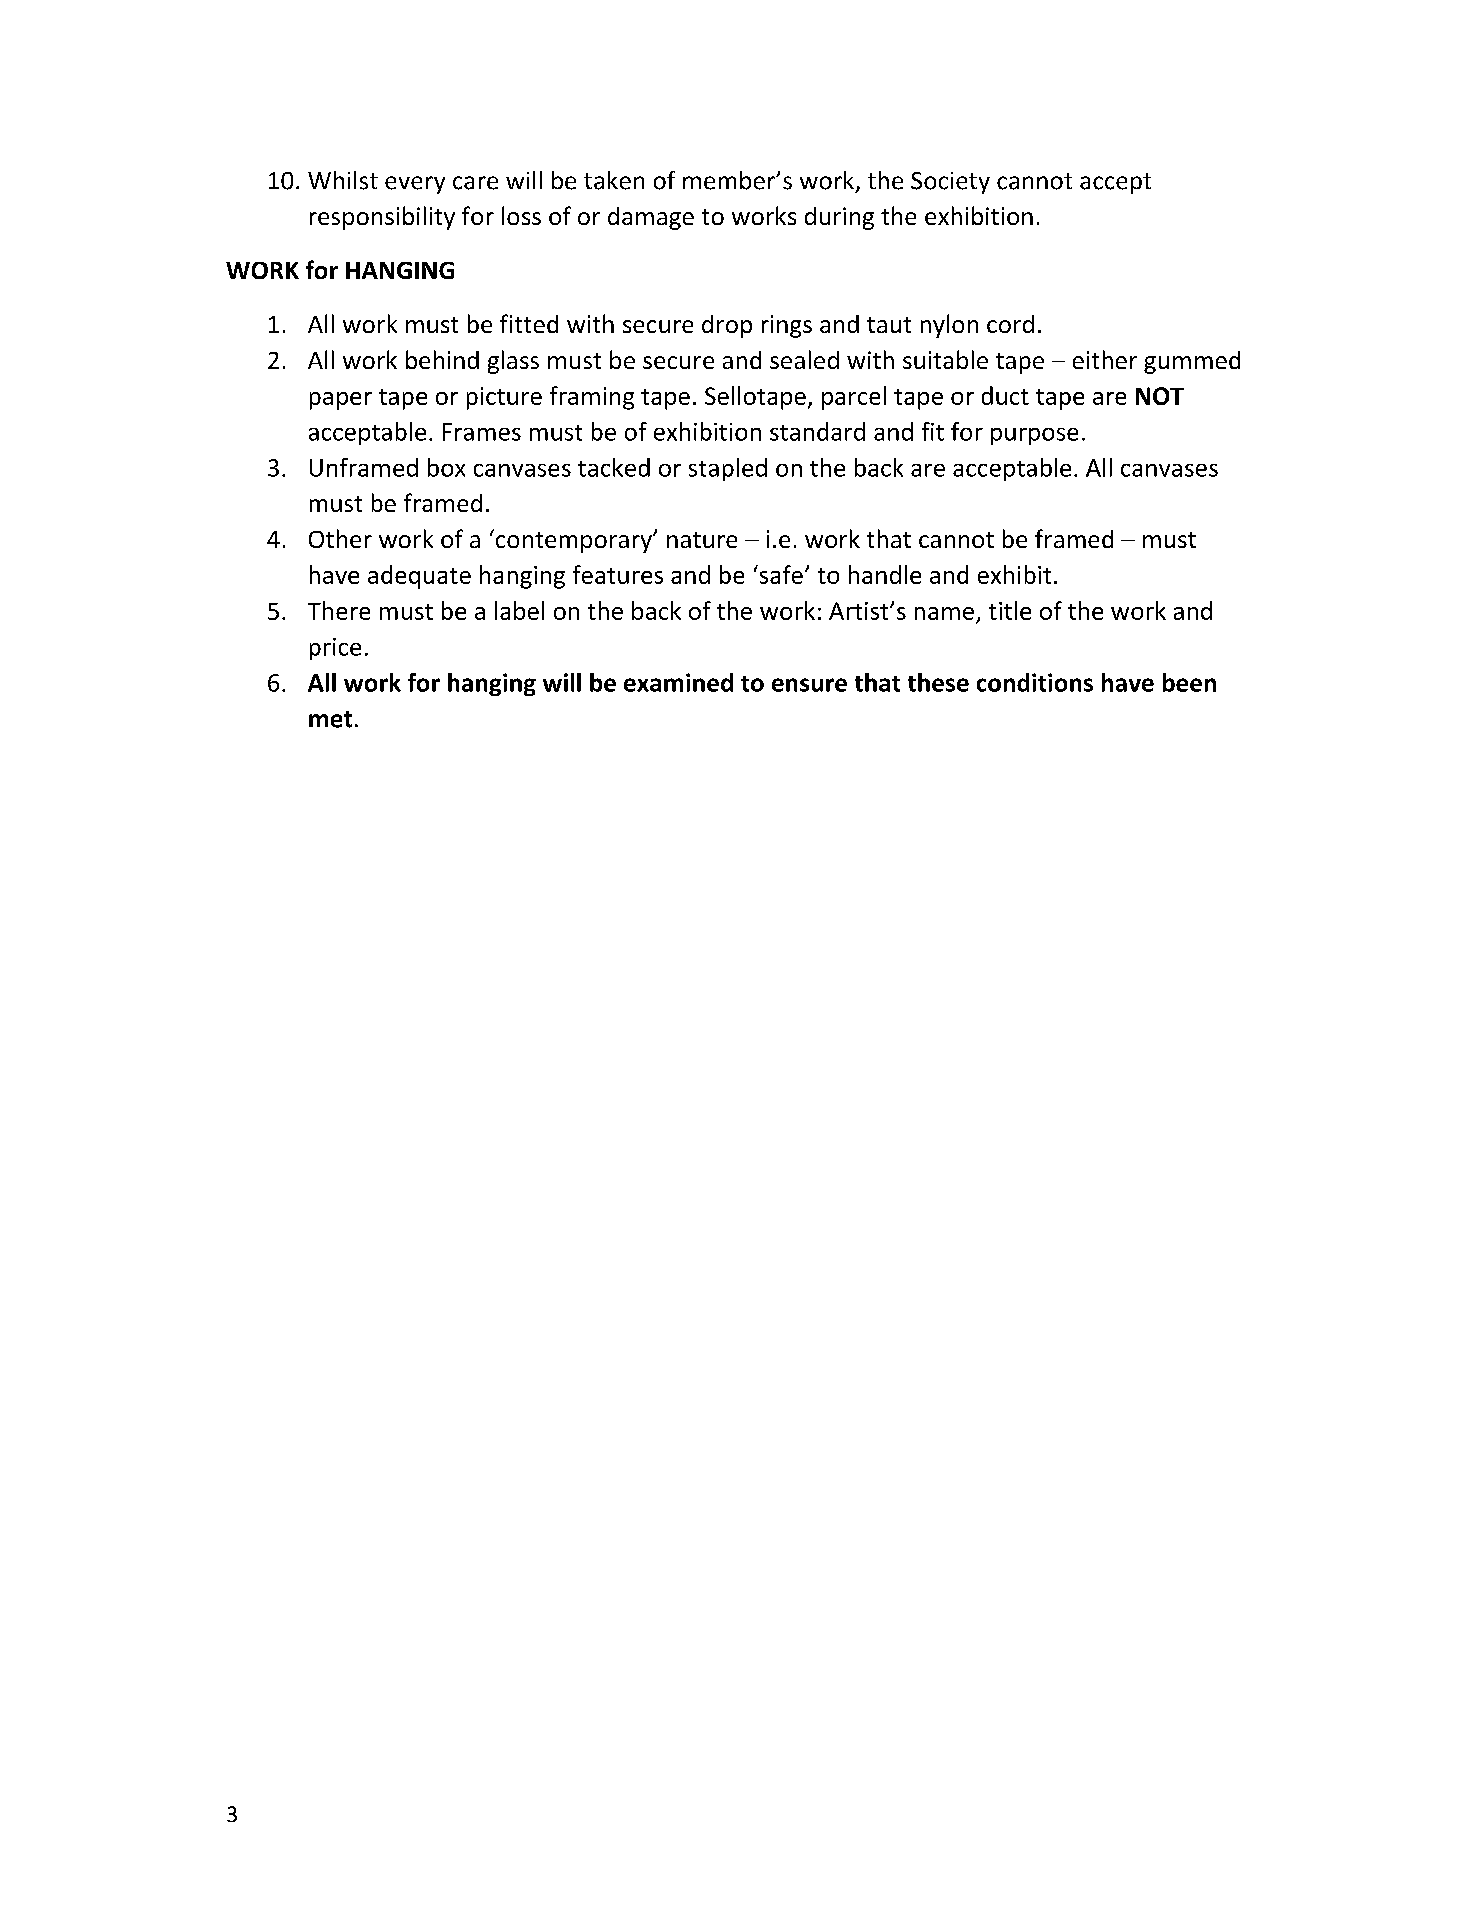 This screenshot has height=1909, width=1475. I want to click on Society, so click(950, 183).
